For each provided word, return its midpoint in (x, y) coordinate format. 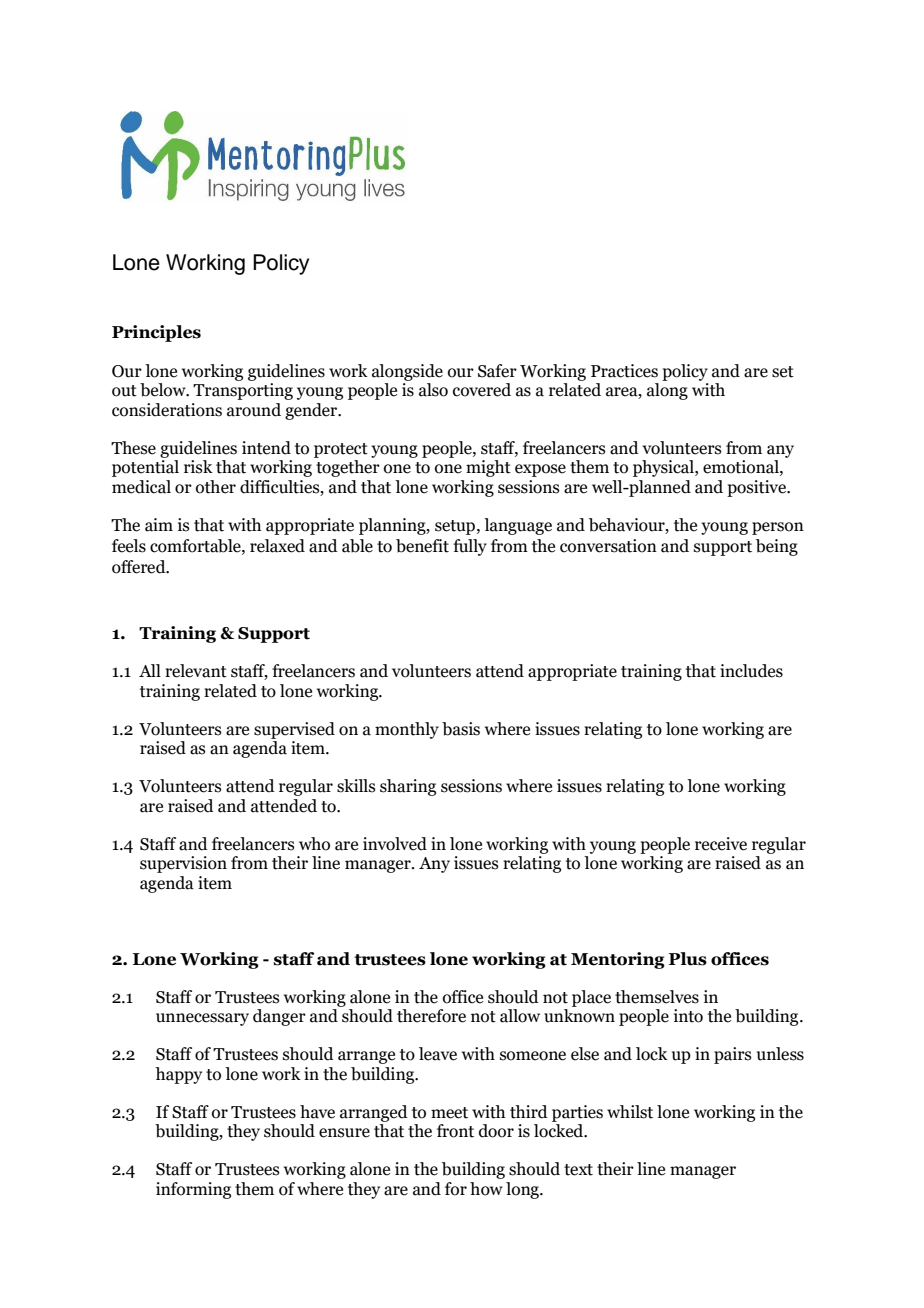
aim (159, 525)
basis (461, 729)
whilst (630, 1112)
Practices (624, 371)
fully (470, 547)
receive (721, 844)
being (777, 547)
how (486, 1189)
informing (193, 1190)
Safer (497, 371)
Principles (156, 333)
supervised (294, 730)
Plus (688, 959)
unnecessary (202, 1019)
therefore (431, 1016)
